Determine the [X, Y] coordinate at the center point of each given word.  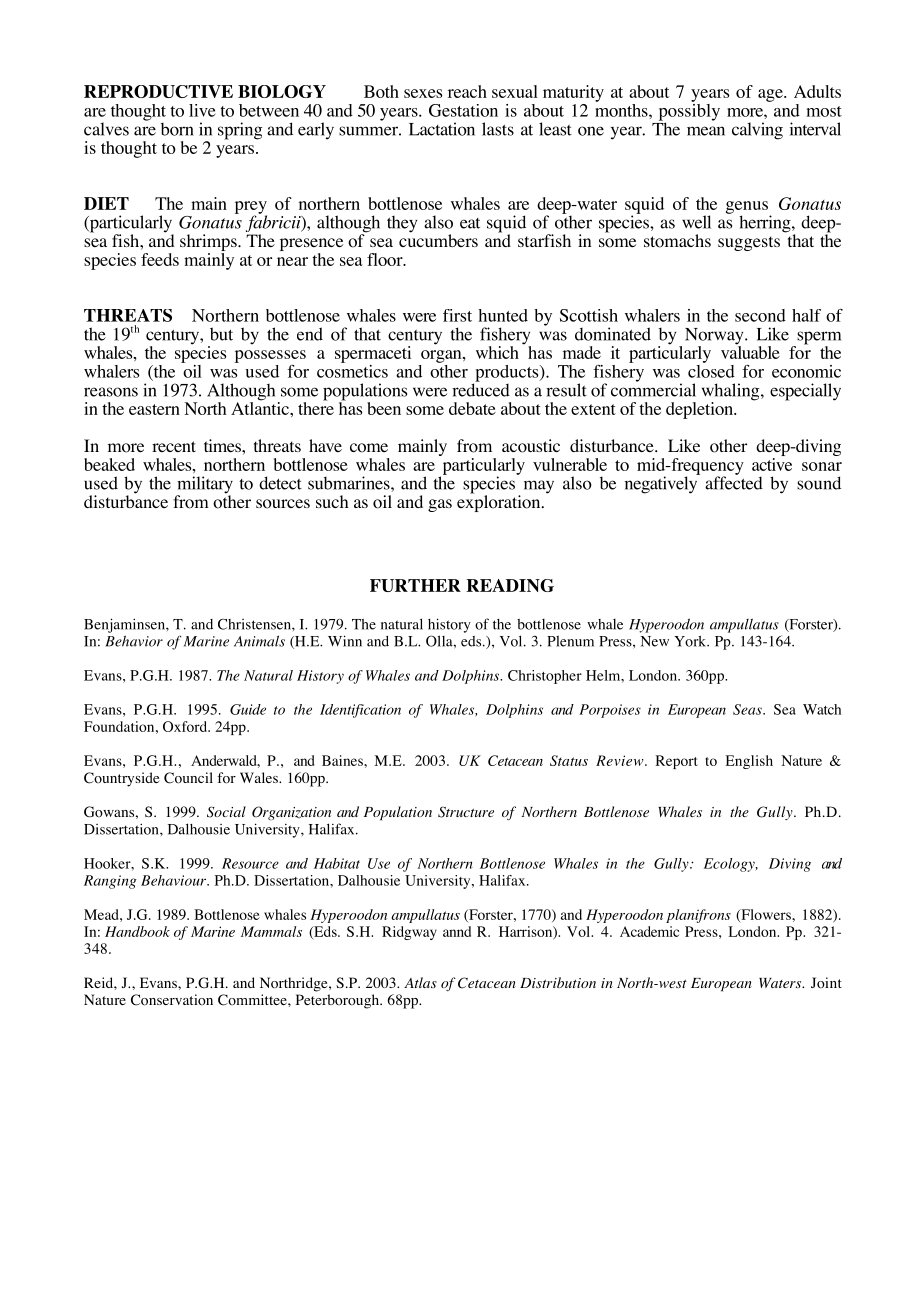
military [204, 486]
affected [734, 482]
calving [757, 131]
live [202, 110]
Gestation [463, 110]
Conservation [172, 1000]
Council [188, 778]
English [749, 762]
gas [440, 505]
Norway [715, 337]
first [457, 315]
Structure [466, 812]
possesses [270, 356]
